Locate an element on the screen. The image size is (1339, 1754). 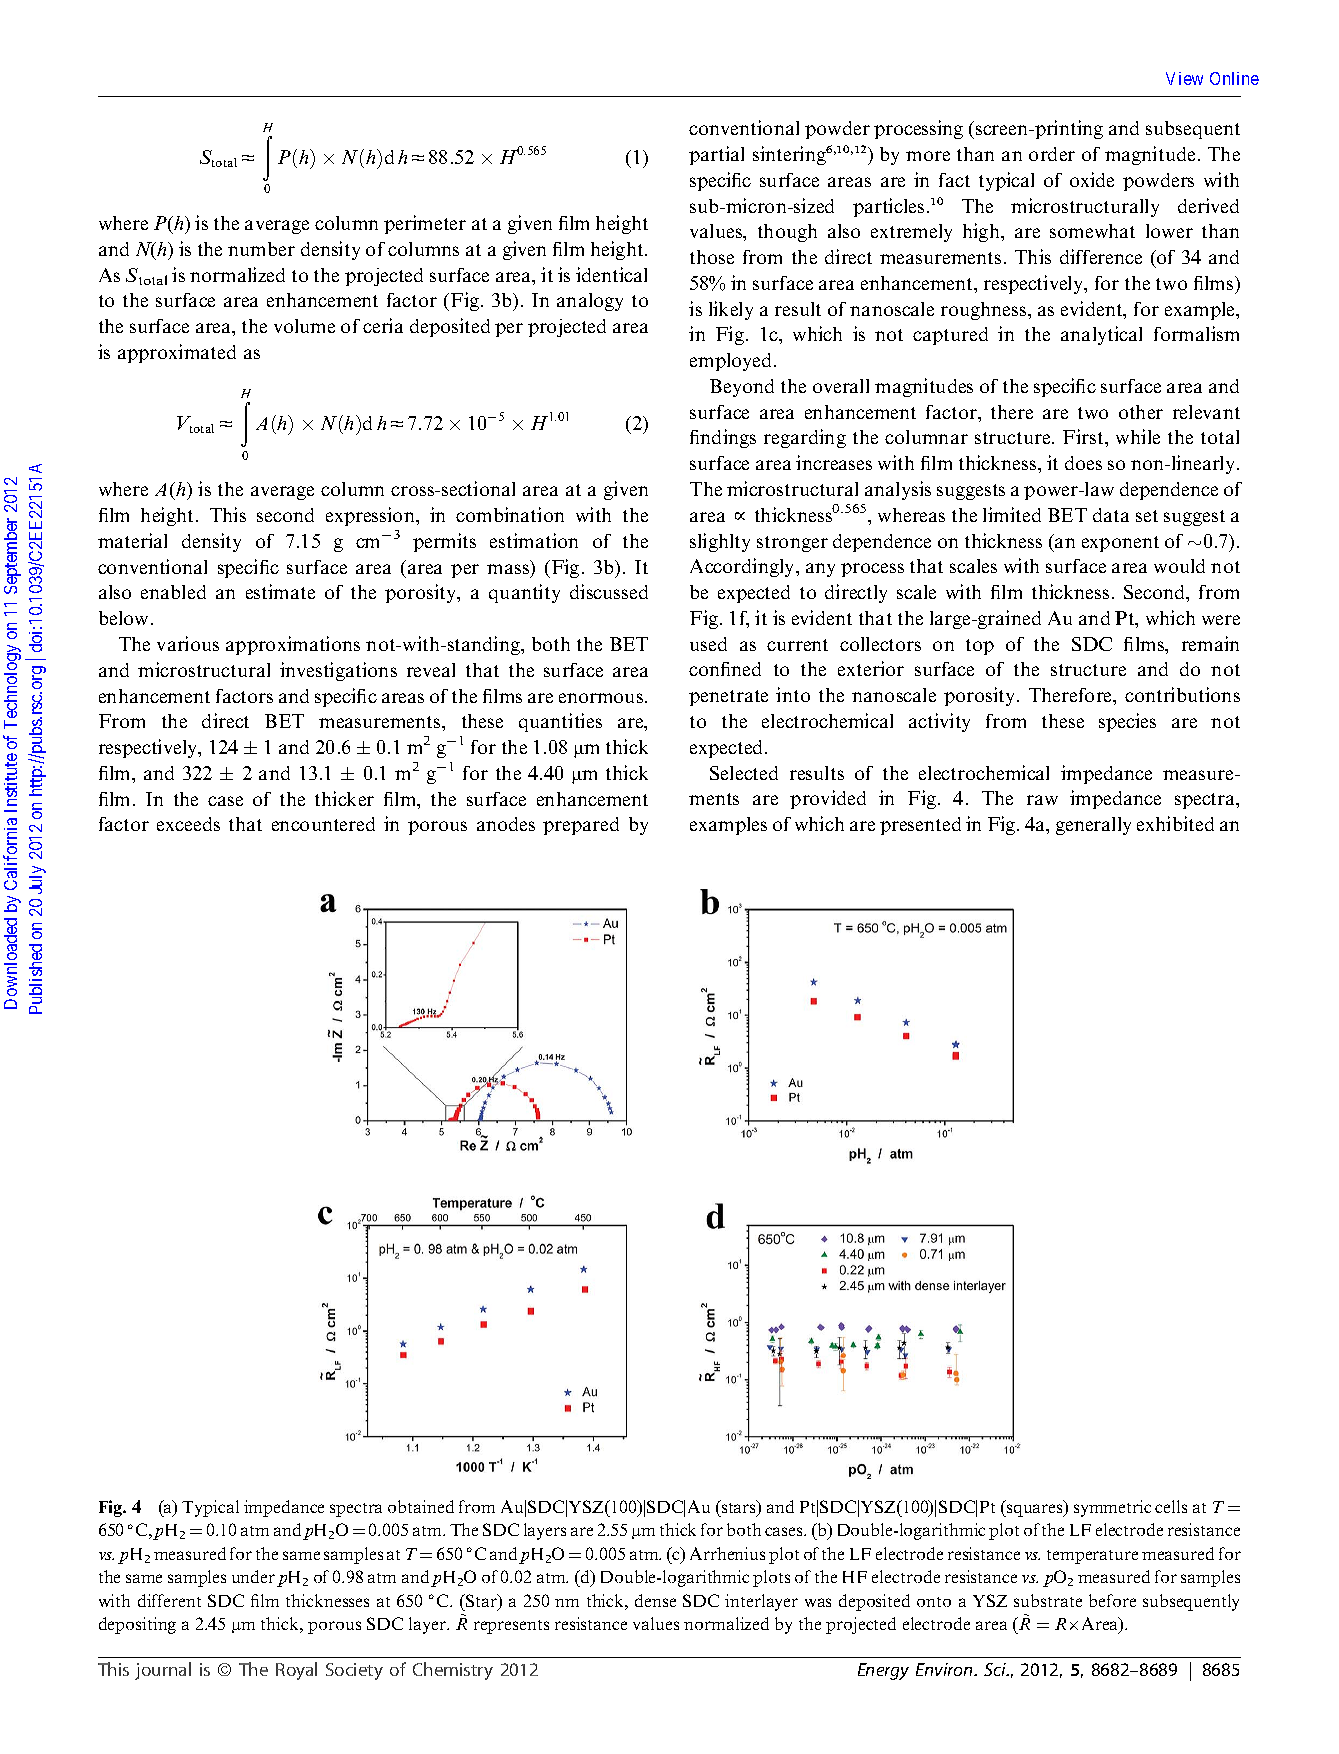
generally is located at coordinates (1093, 826).
